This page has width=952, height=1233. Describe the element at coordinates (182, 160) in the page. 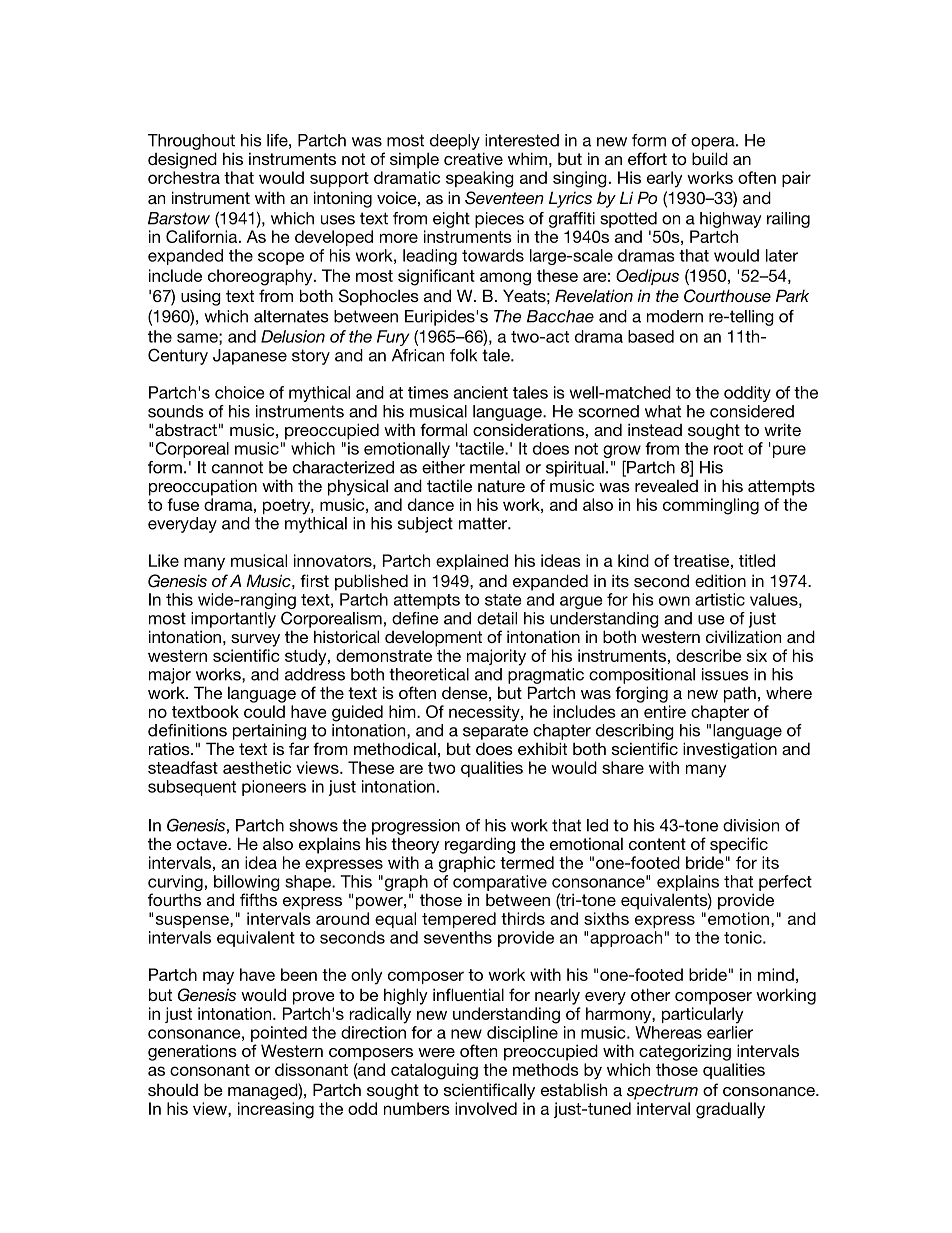

I see `designed` at that location.
